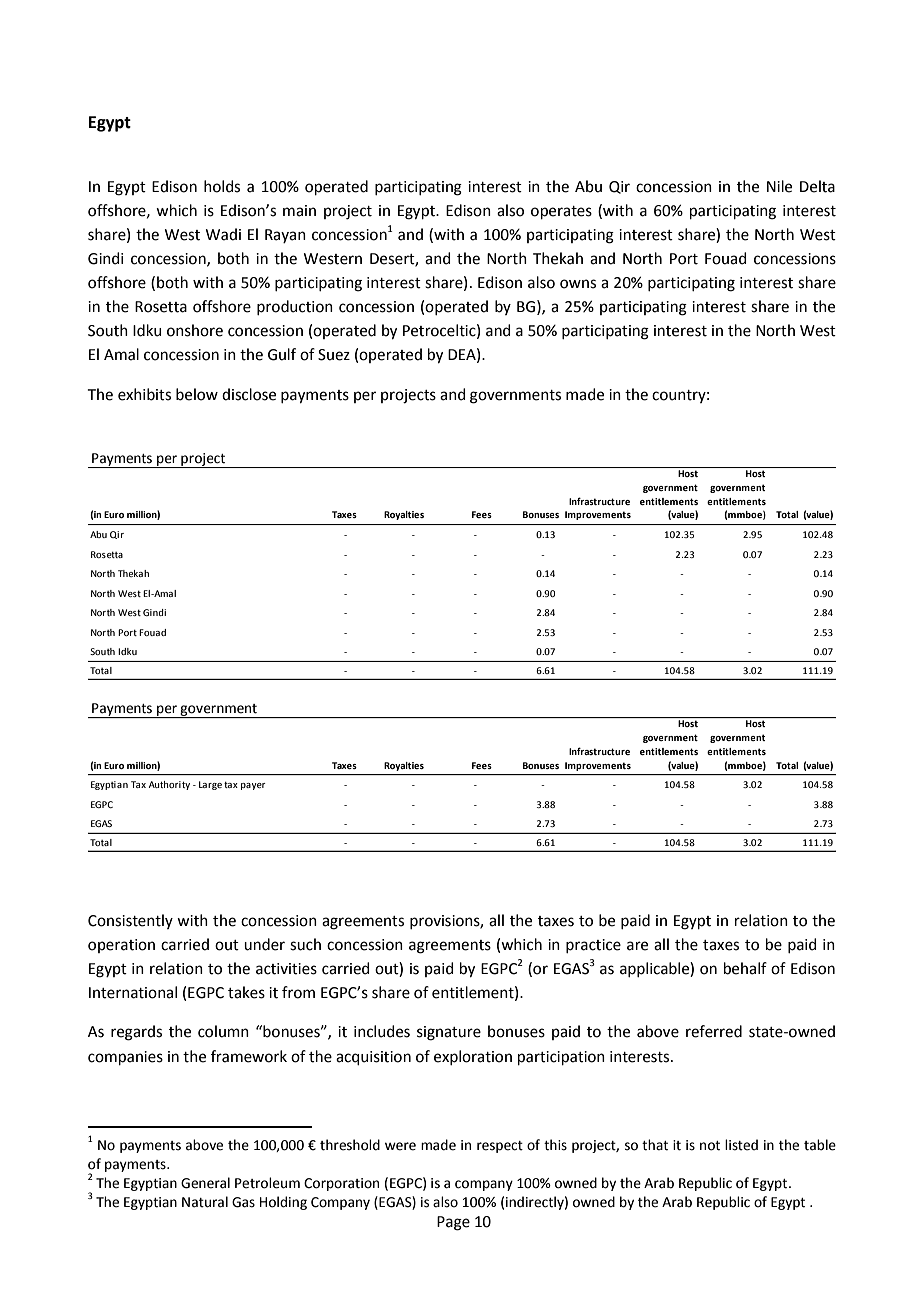  What do you see at coordinates (253, 786) in the screenshot?
I see `payer` at bounding box center [253, 786].
